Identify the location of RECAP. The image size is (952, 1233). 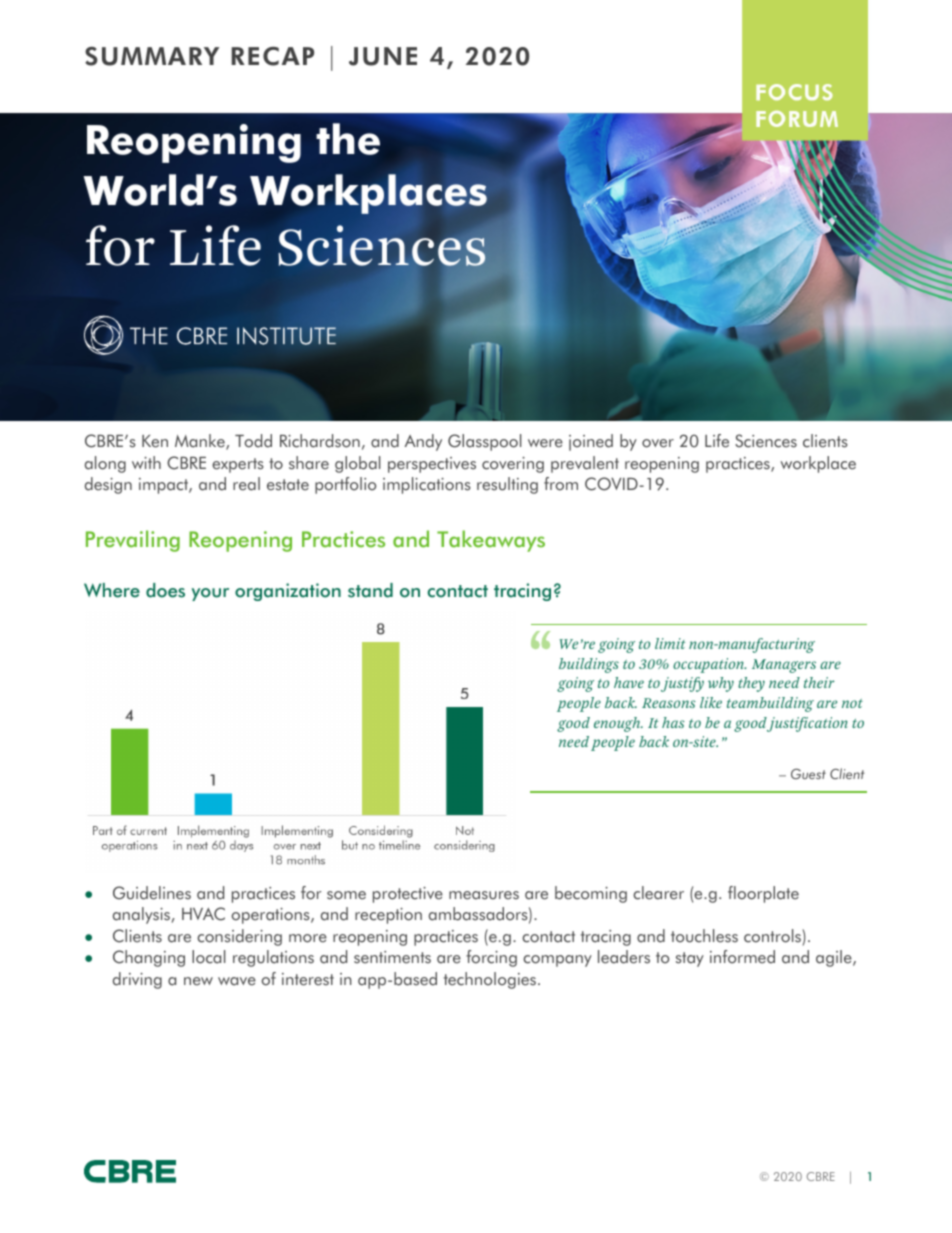
(273, 56).
